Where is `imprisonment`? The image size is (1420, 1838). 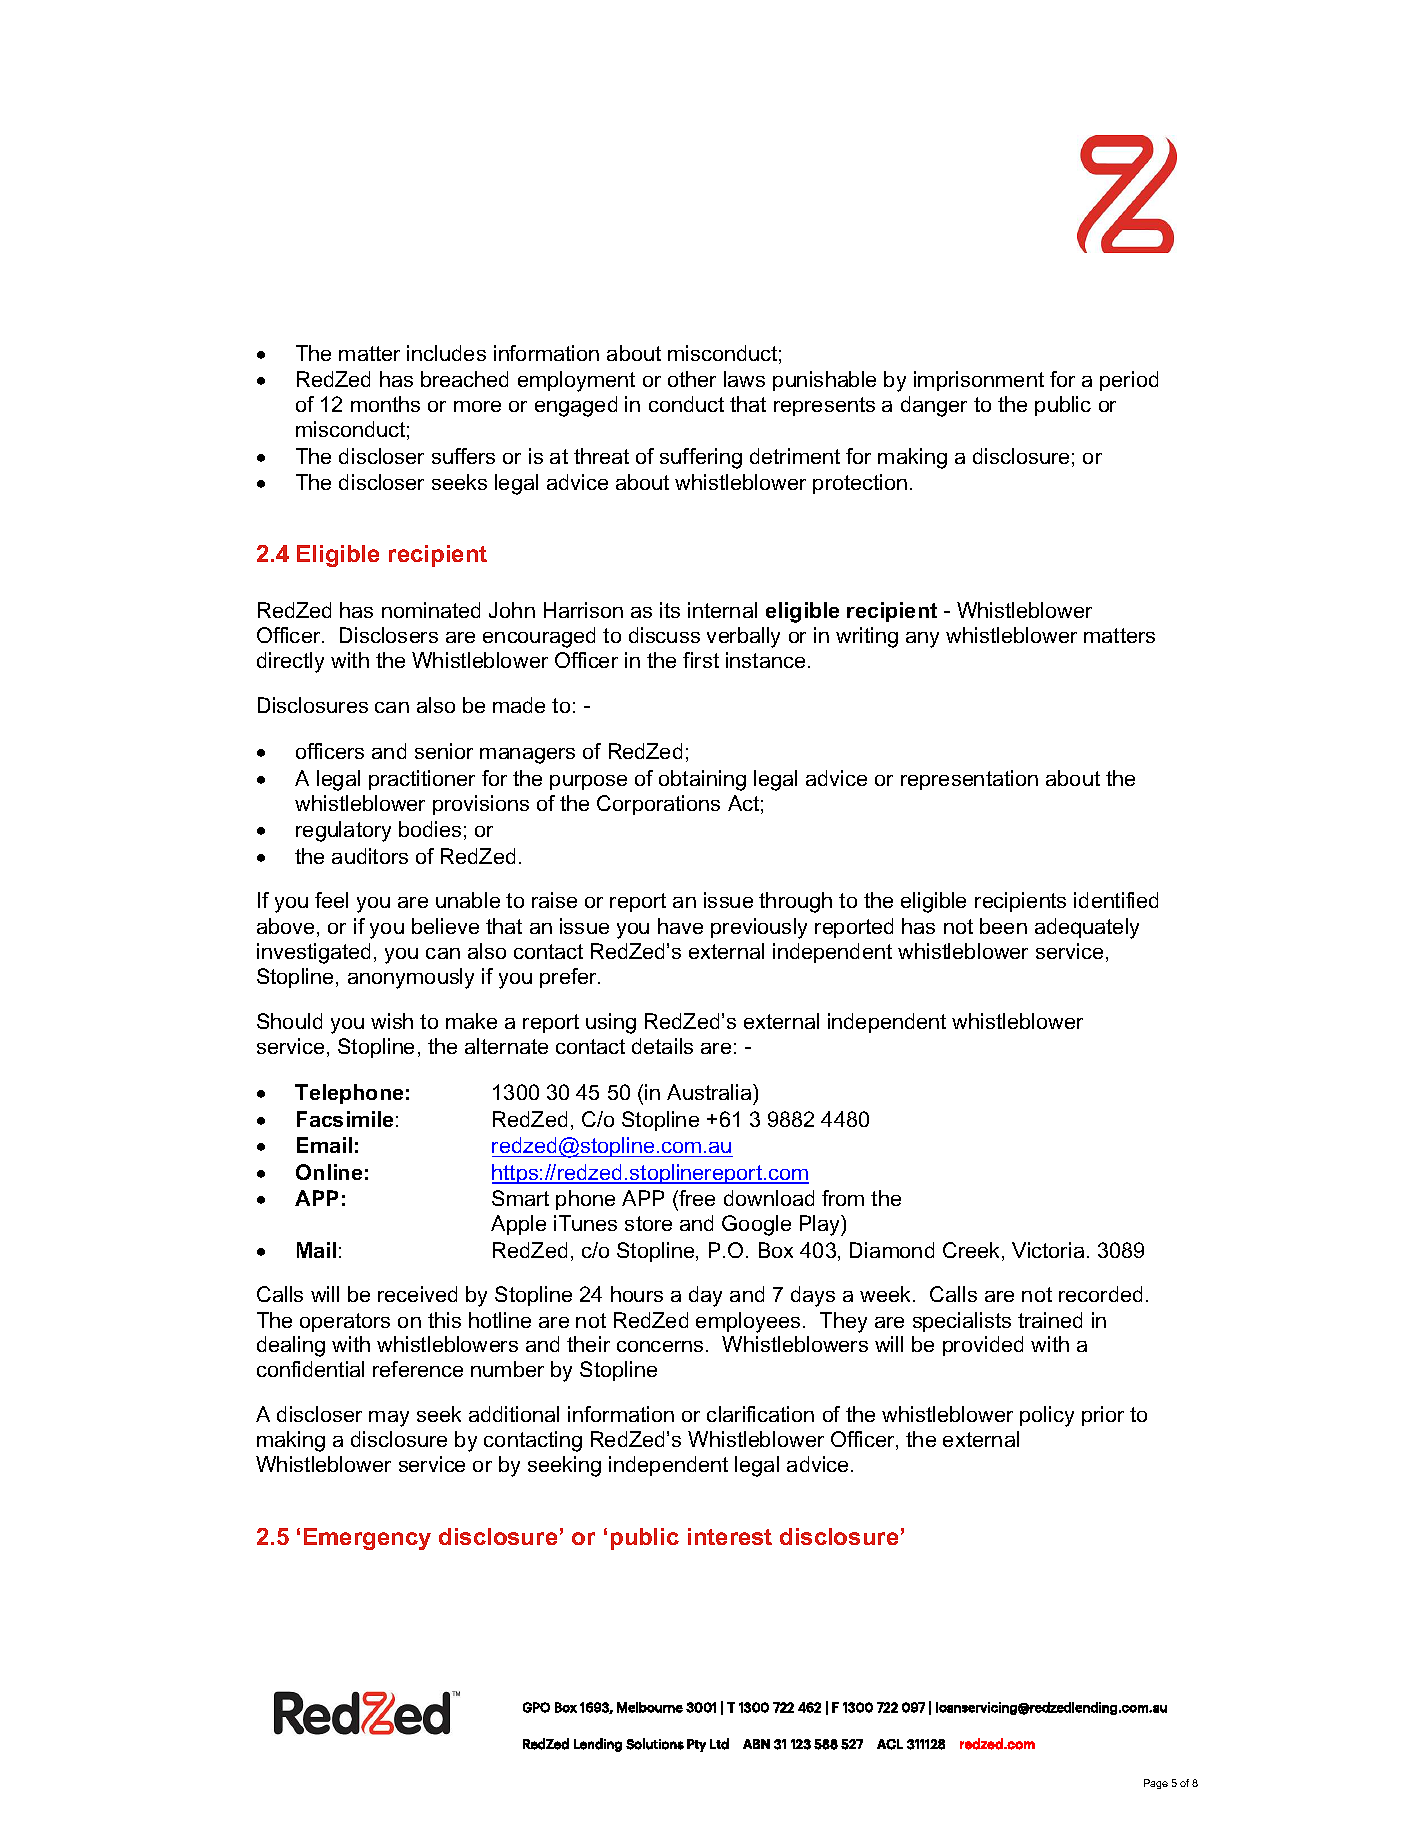 imprisonment is located at coordinates (979, 381).
